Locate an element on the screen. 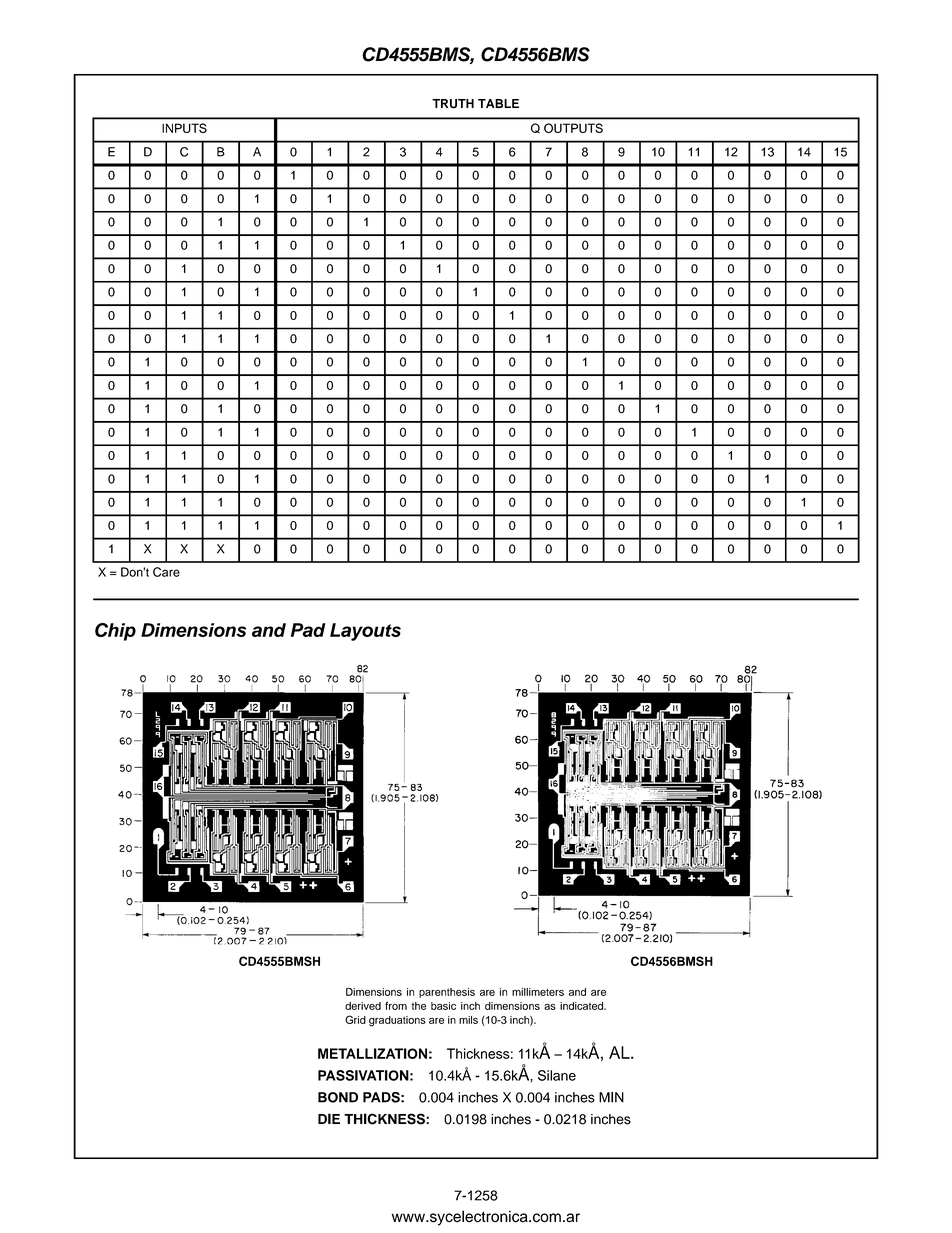 The image size is (952, 1233). parenthesis is located at coordinates (447, 993).
